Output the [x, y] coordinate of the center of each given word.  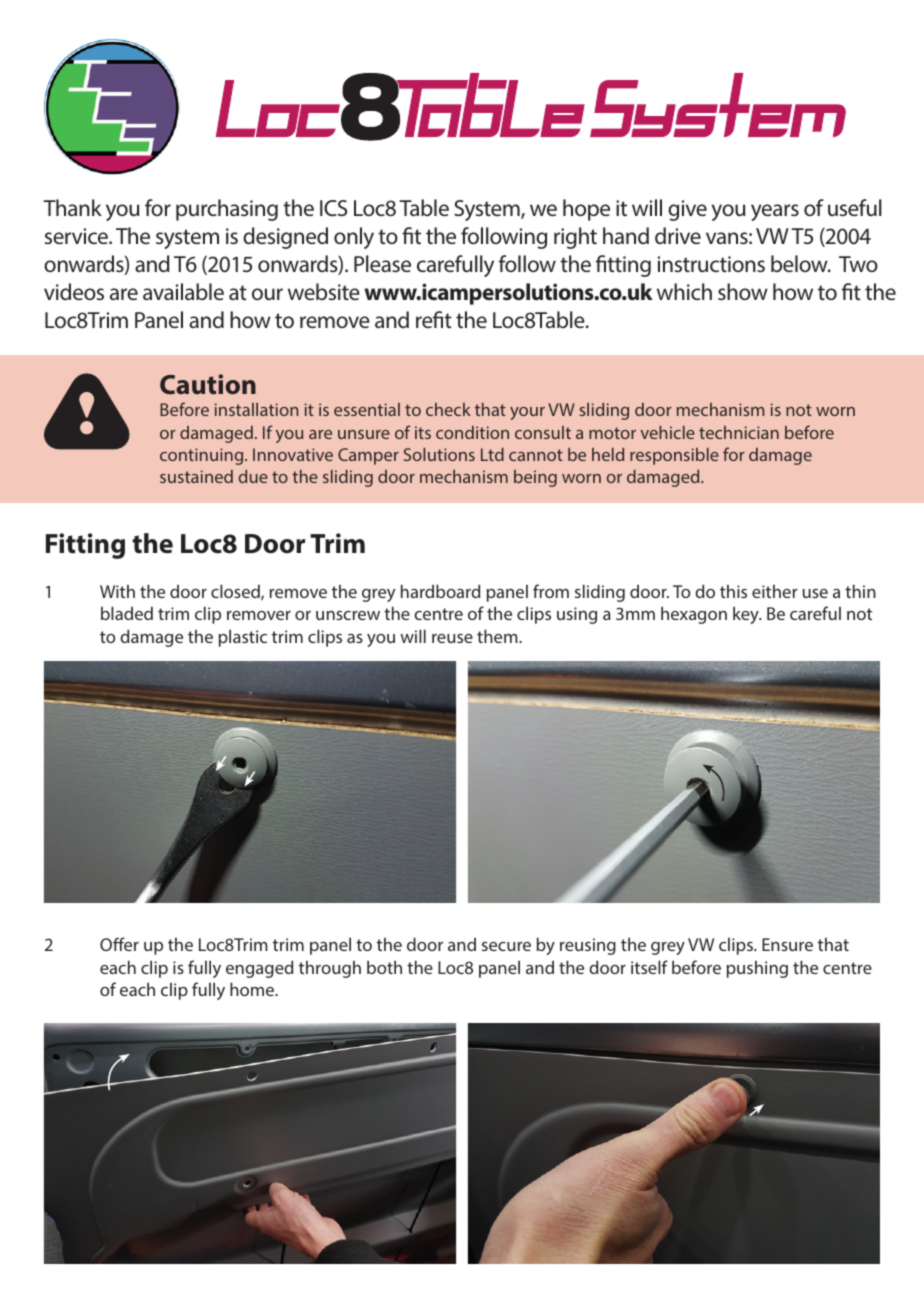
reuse [452, 638]
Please [382, 263]
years [775, 212]
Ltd [492, 454]
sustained [196, 476]
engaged [259, 969]
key [747, 615]
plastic [243, 638]
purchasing [227, 210]
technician [739, 432]
